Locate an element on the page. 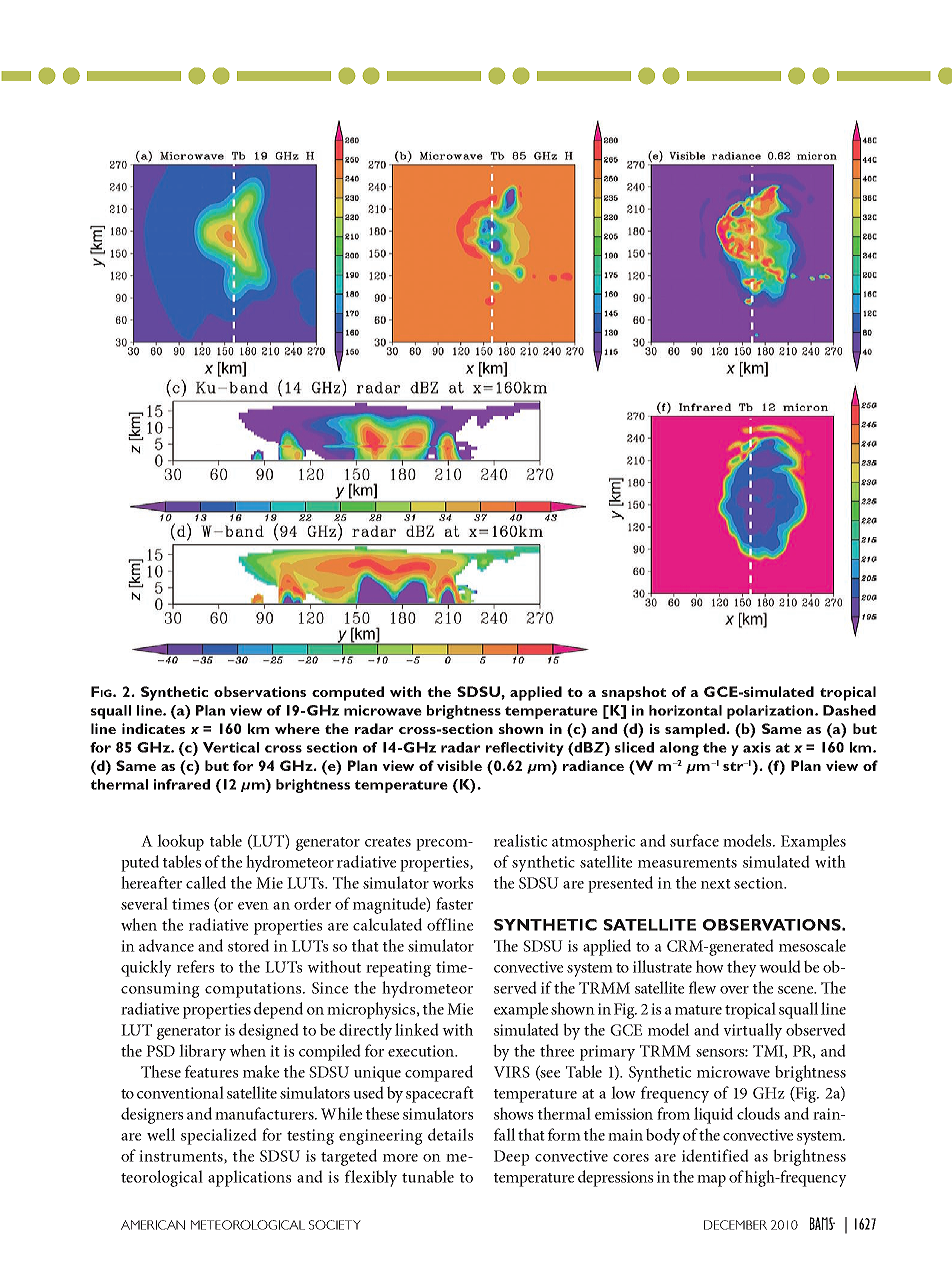 This image has width=952, height=1270. shows is located at coordinates (513, 1113).
